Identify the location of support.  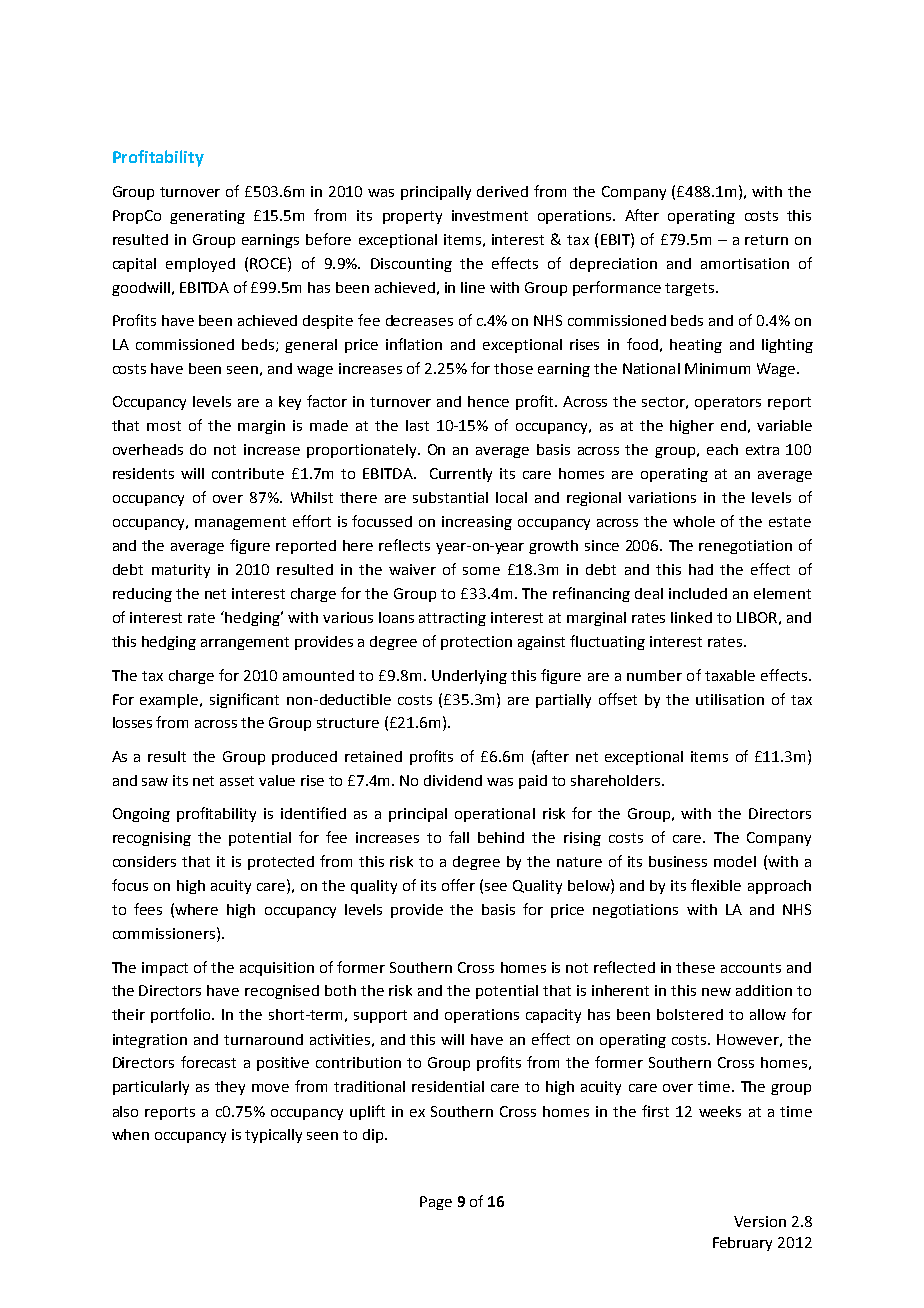
(380, 1016).
